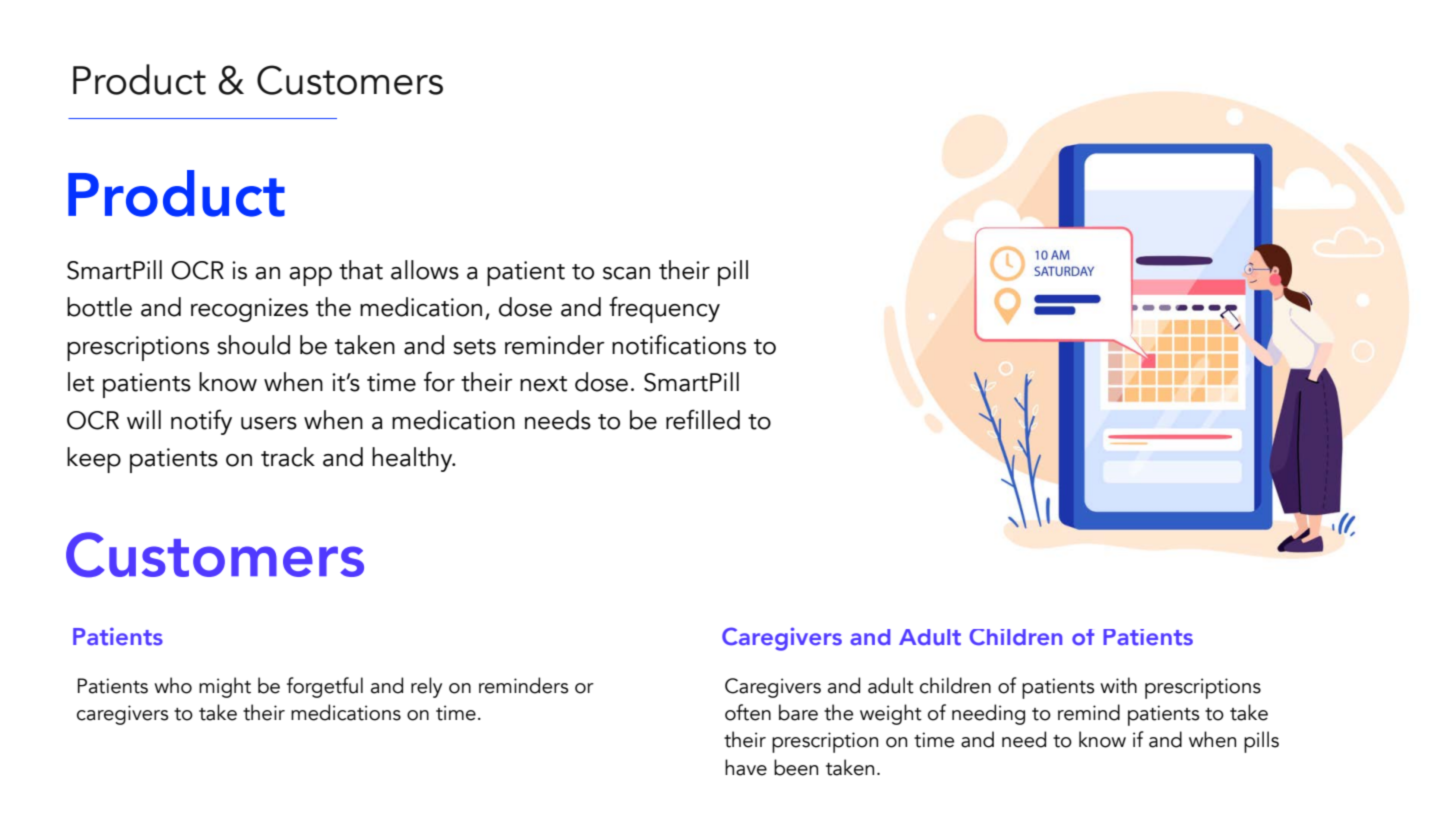  Describe the element at coordinates (310, 276) in the page. I see `app` at that location.
